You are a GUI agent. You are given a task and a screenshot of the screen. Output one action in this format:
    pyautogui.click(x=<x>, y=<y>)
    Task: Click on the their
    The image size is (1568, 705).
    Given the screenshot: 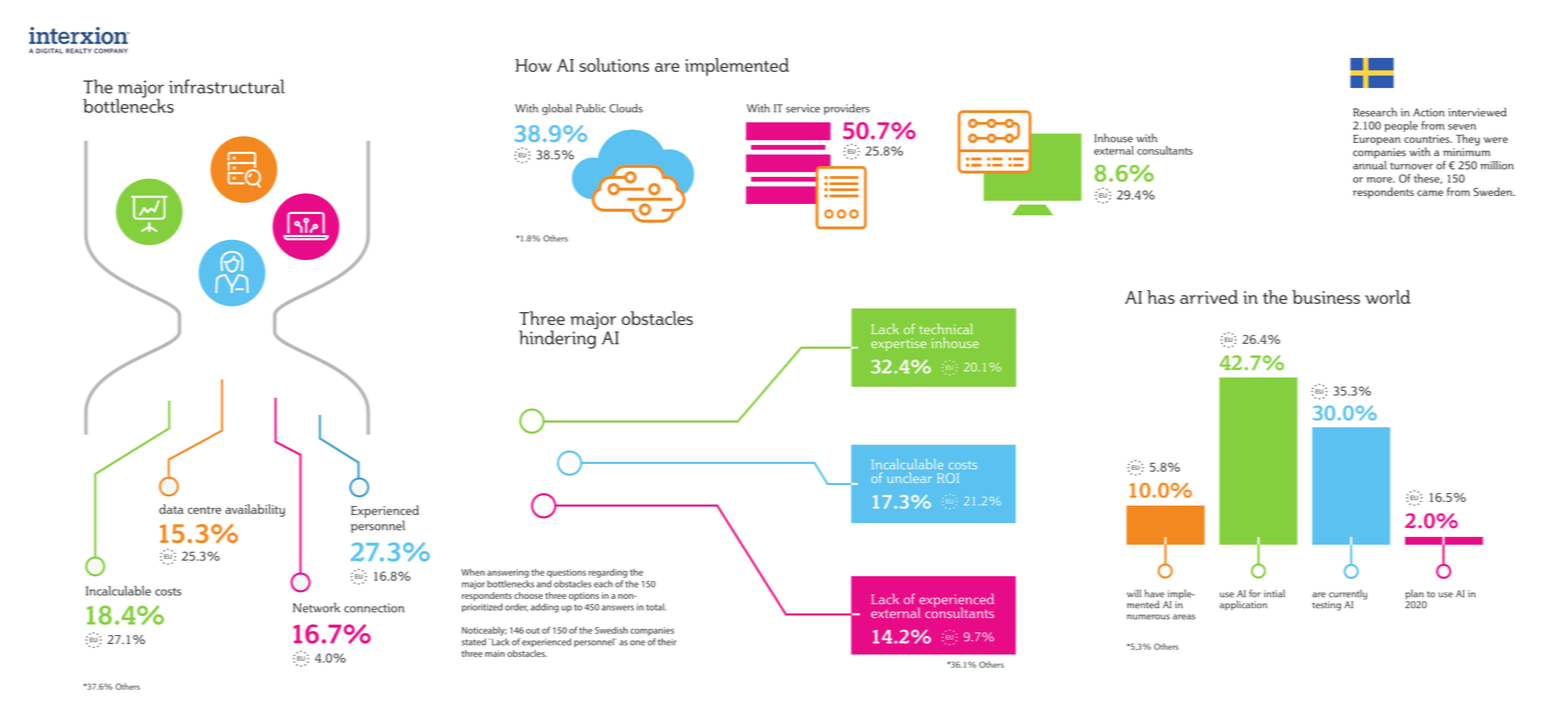 What is the action you would take?
    pyautogui.click(x=667, y=642)
